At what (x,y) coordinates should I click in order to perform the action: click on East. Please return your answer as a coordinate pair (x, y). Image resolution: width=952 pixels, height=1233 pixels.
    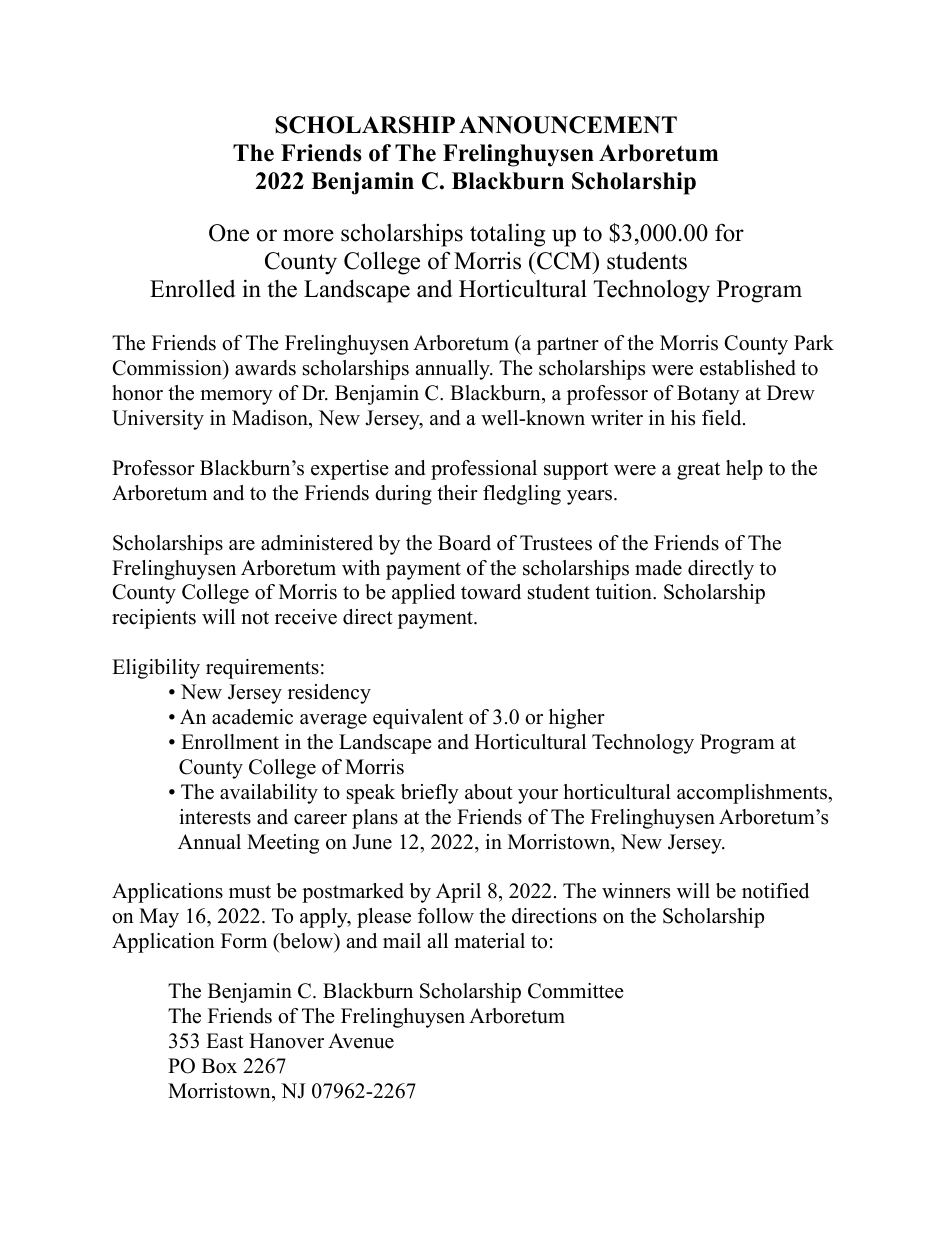
    Looking at the image, I should click on (225, 1041).
